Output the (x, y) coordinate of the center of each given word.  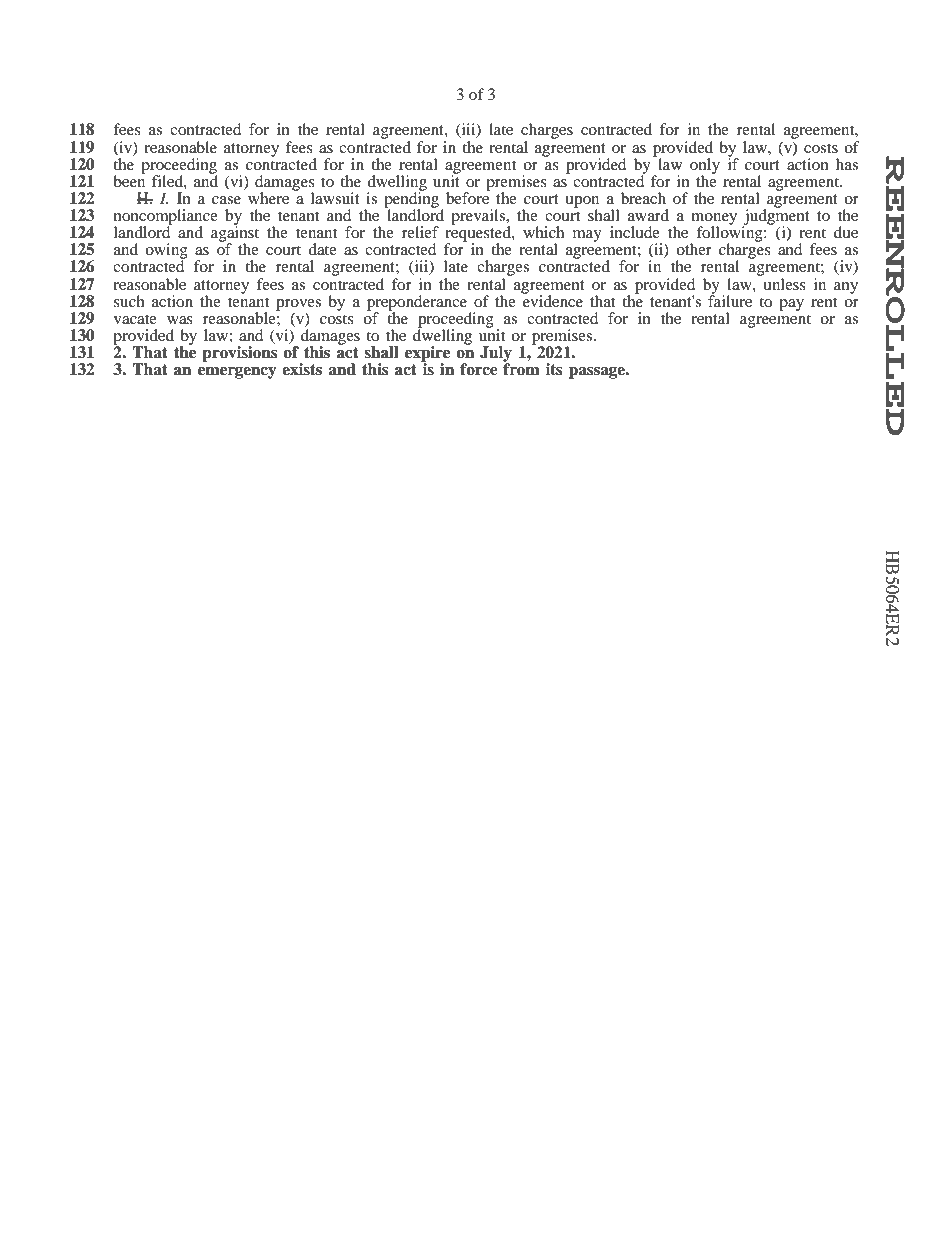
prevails (479, 217)
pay (791, 305)
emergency (237, 373)
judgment (776, 217)
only (705, 167)
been (129, 180)
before (468, 197)
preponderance (418, 304)
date (322, 249)
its (554, 369)
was (180, 320)
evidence (552, 300)
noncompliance (166, 218)
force (479, 369)
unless (783, 282)
